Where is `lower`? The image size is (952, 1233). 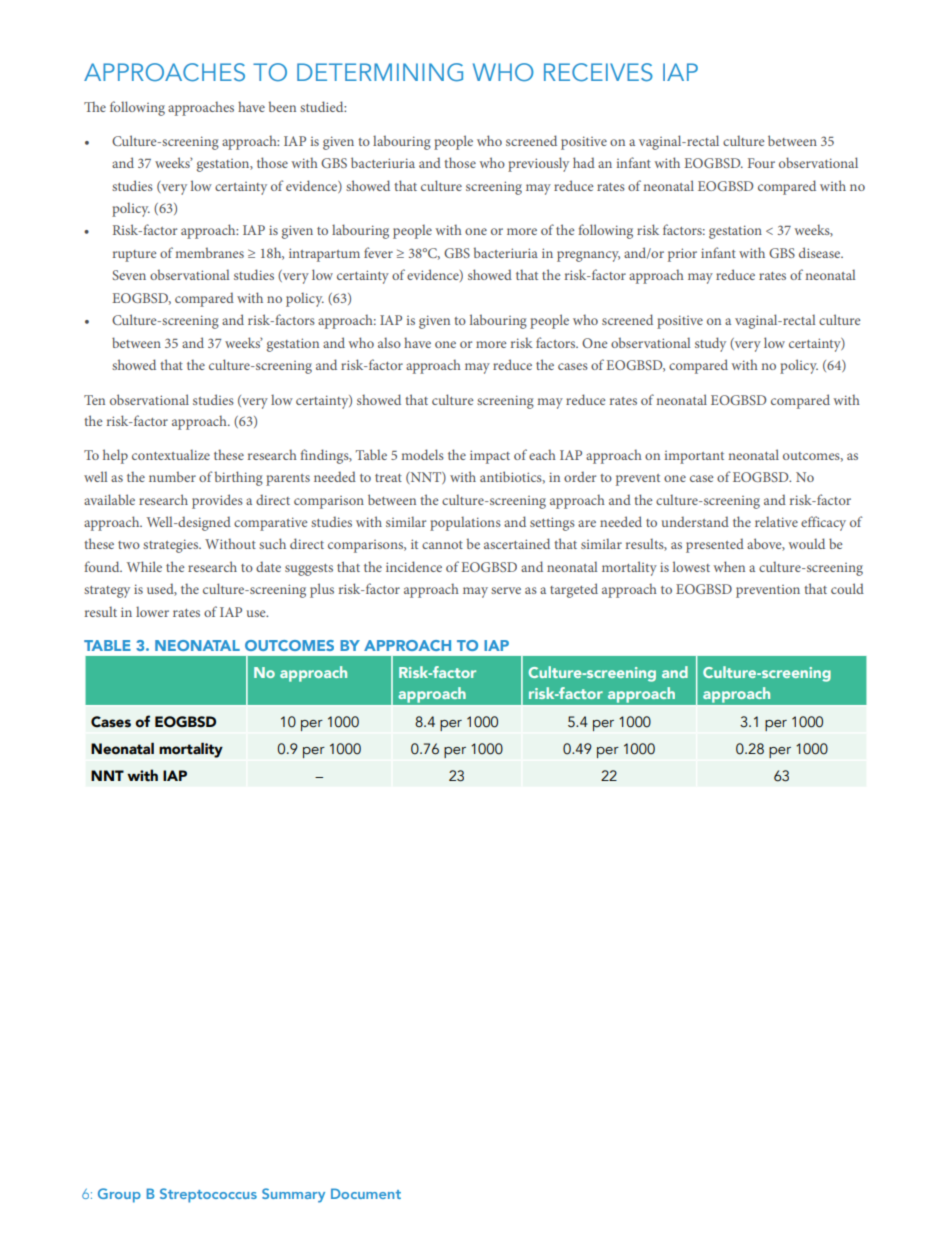
lower is located at coordinates (152, 611).
